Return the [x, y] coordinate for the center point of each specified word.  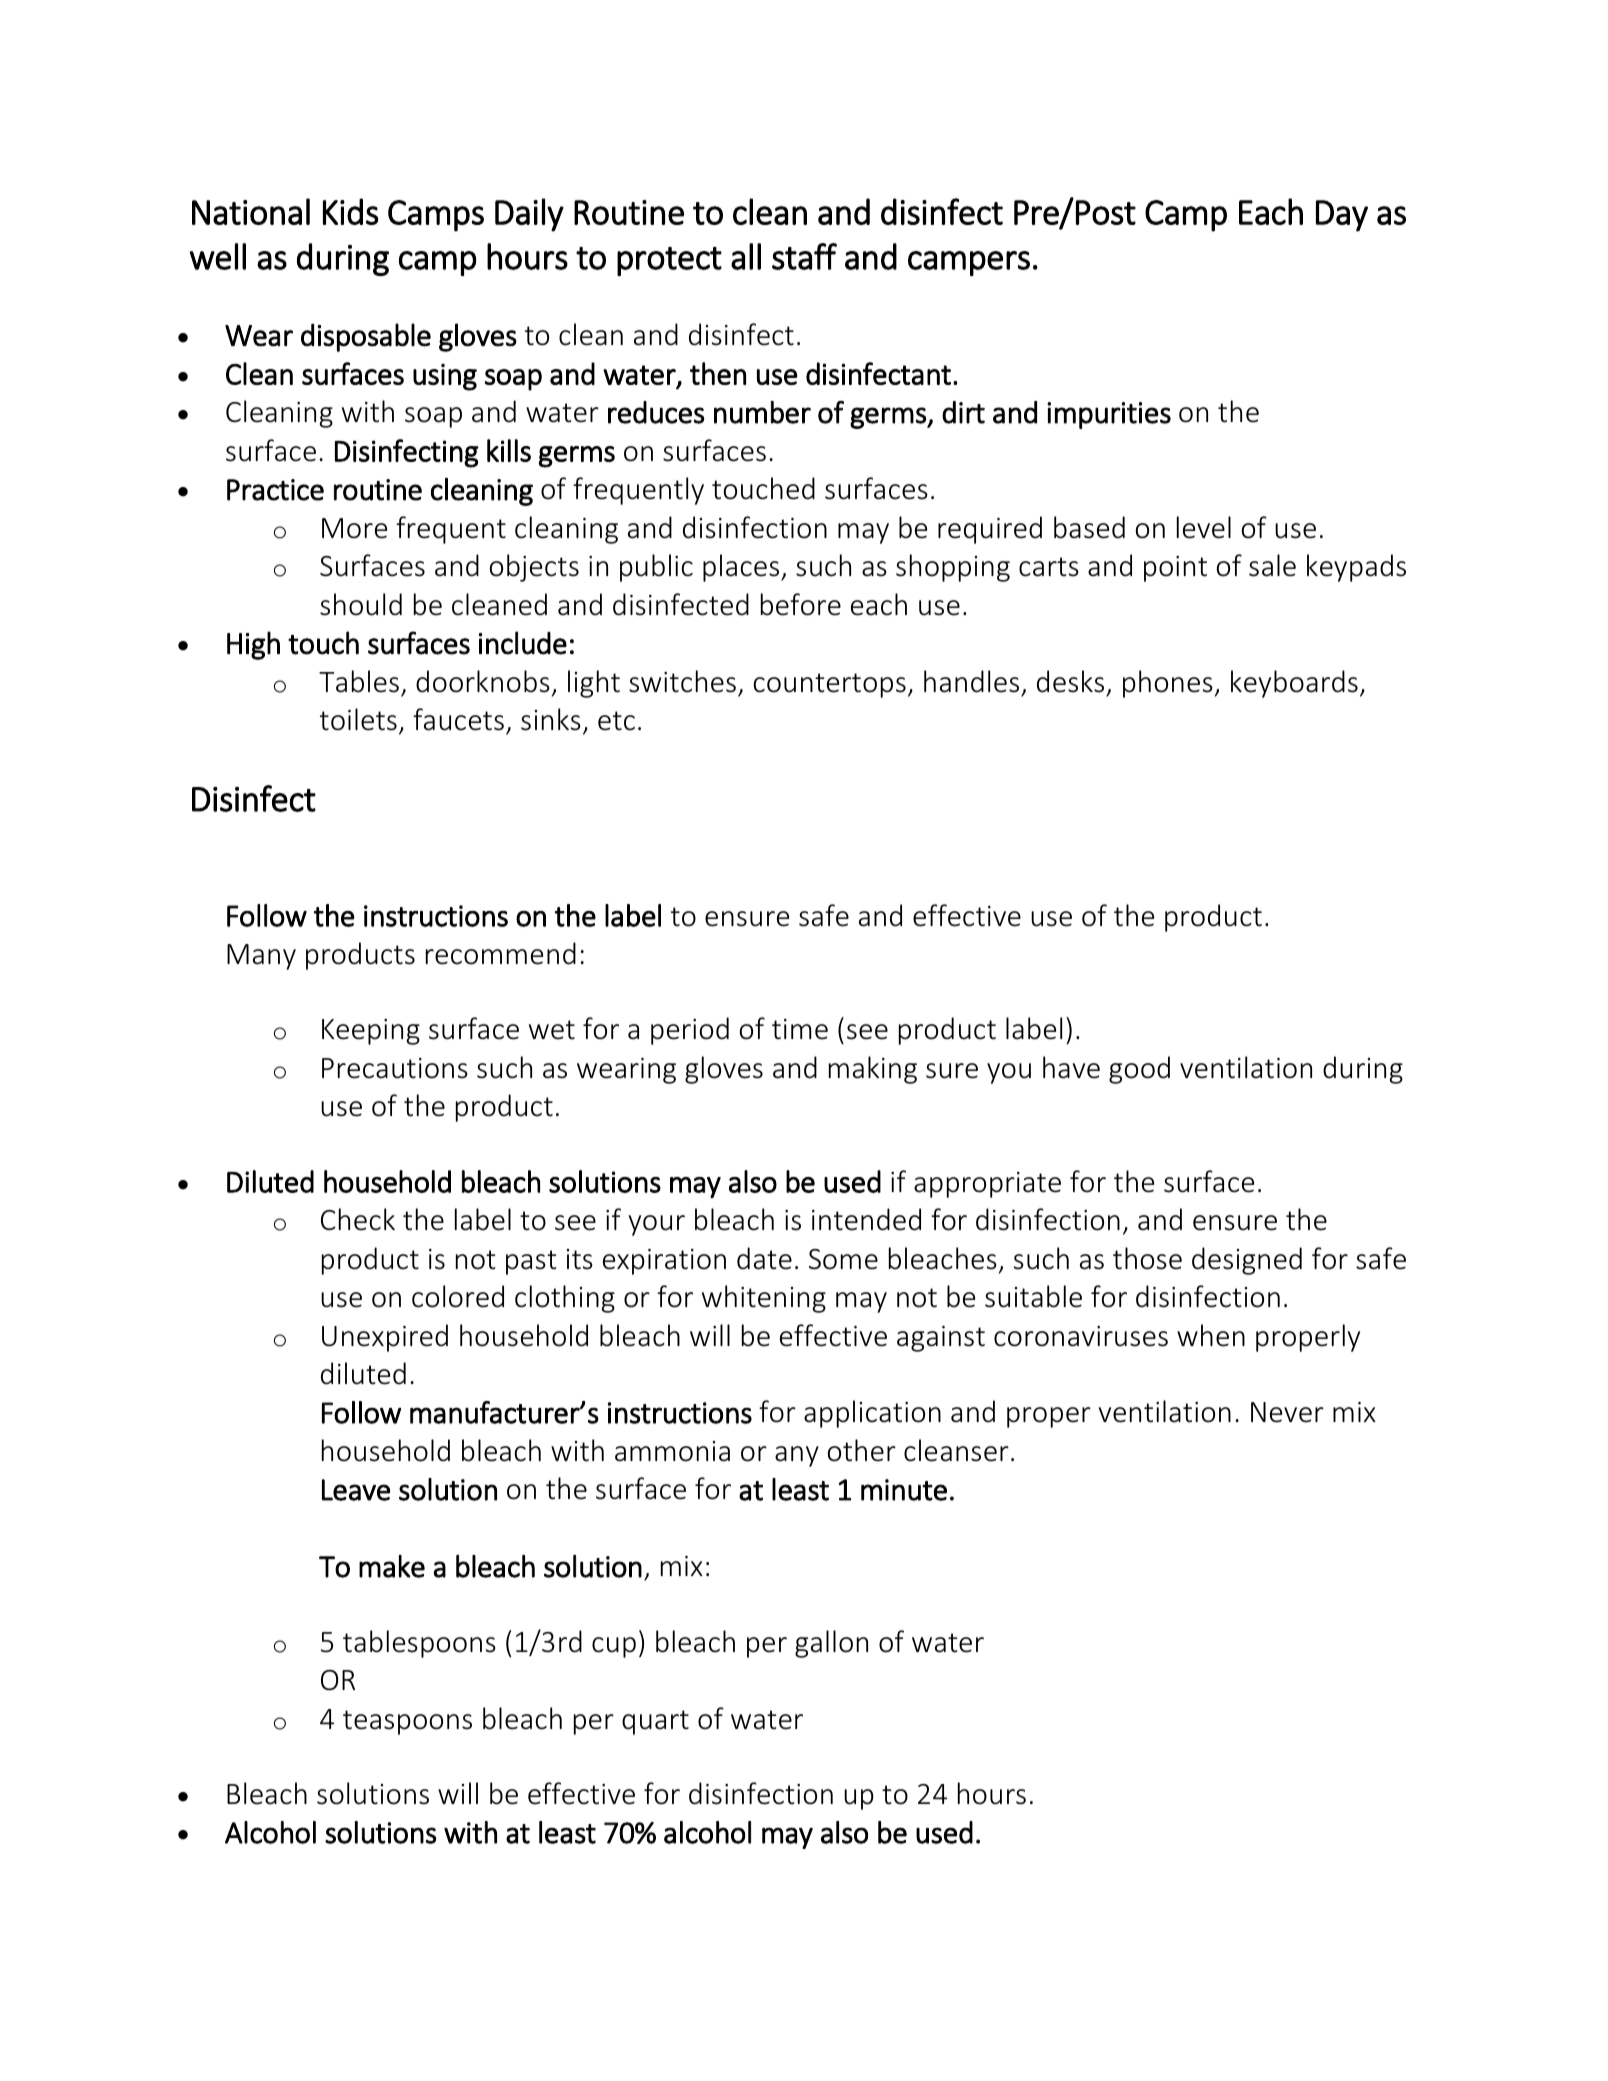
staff [804, 256]
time [800, 1029]
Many [261, 957]
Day [1342, 216]
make [392, 1566]
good [1139, 1070]
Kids [350, 211]
